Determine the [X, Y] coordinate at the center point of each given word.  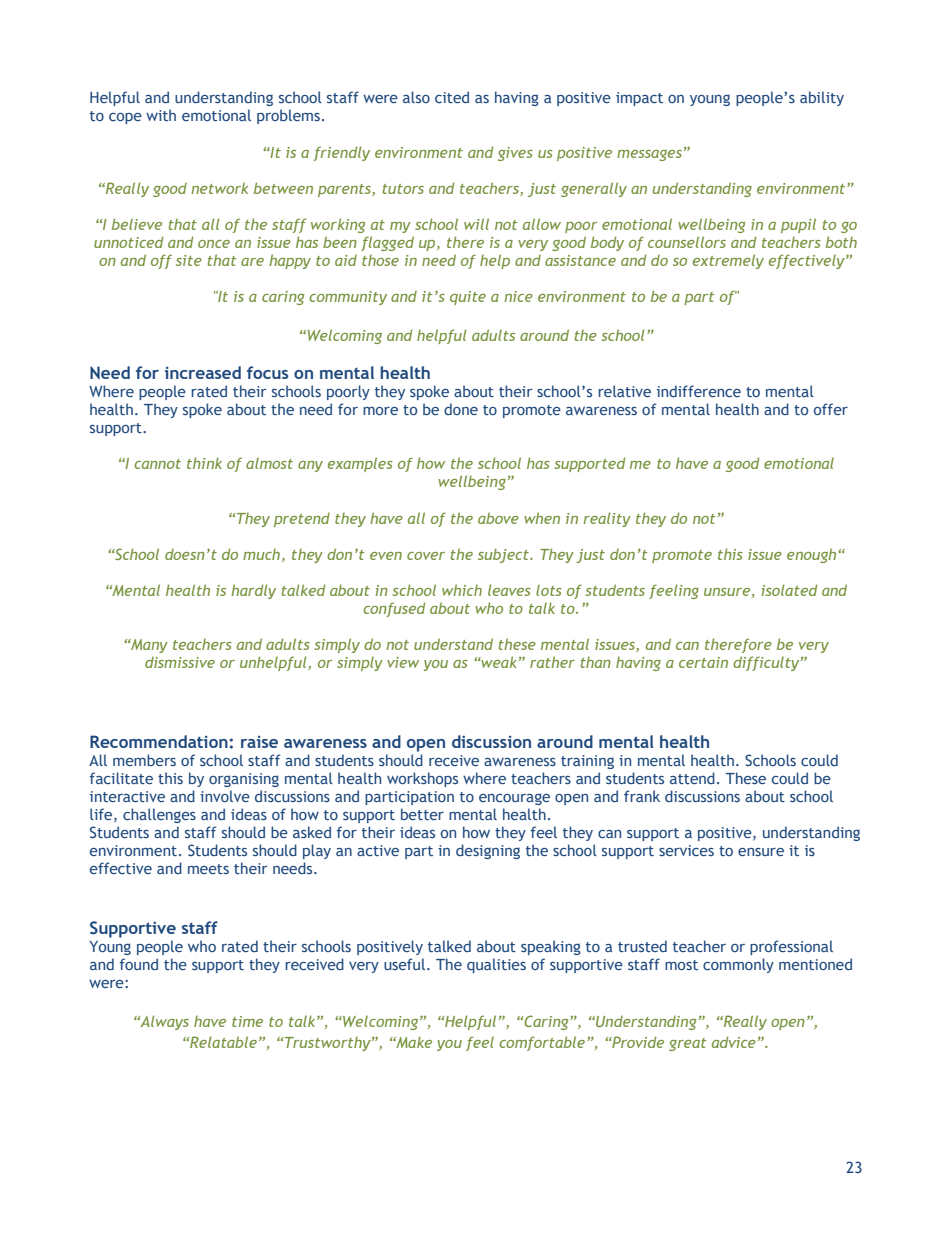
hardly [253, 591]
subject [504, 555]
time [247, 1021]
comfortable [542, 1043]
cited [452, 97]
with [161, 115]
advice [734, 1042]
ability [822, 98]
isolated [789, 590]
